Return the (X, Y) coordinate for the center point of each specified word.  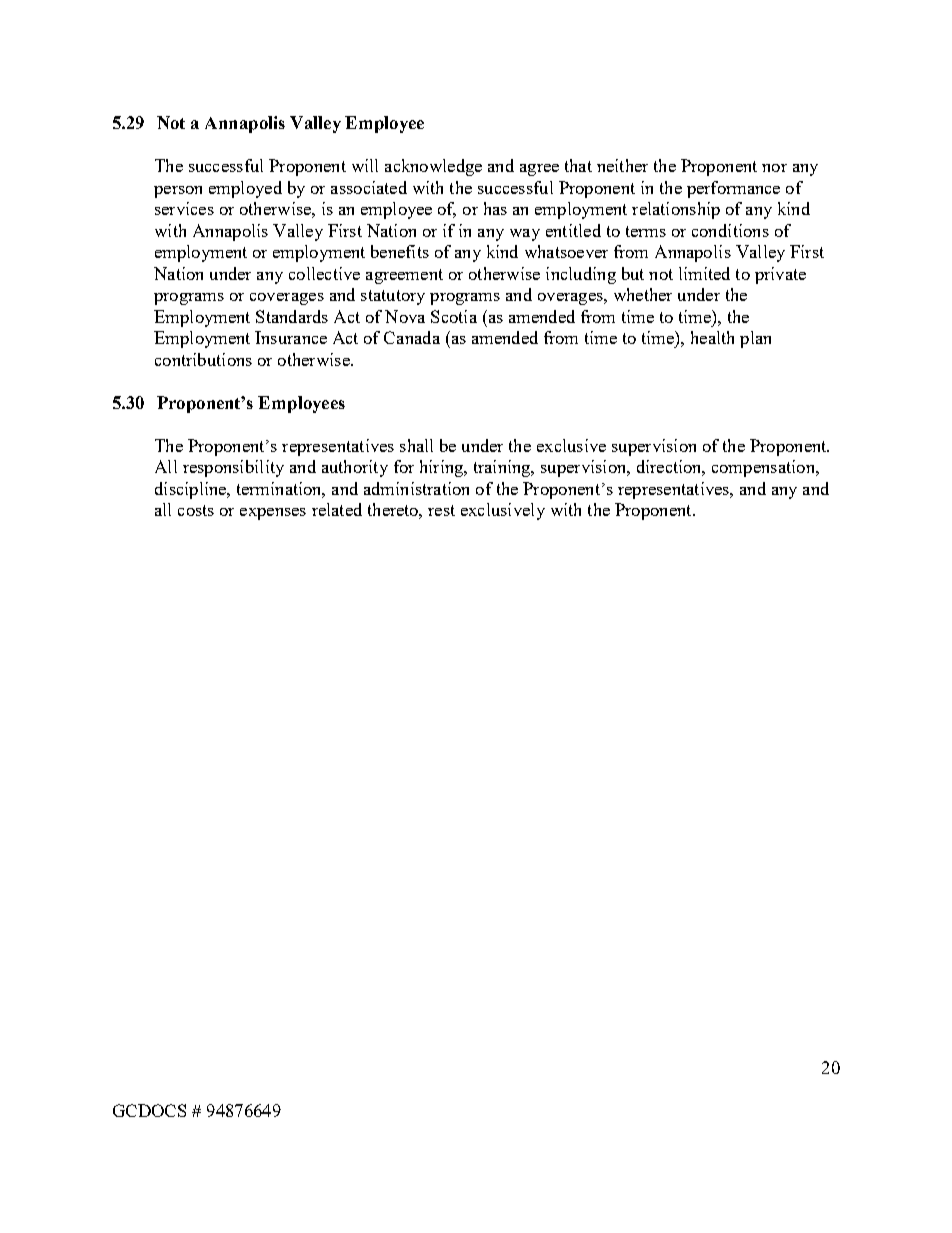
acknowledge (433, 167)
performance (733, 189)
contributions (203, 359)
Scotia (454, 316)
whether (643, 294)
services (184, 208)
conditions (730, 230)
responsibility (233, 468)
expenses (273, 514)
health (712, 337)
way (525, 235)
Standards (292, 316)
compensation (764, 468)
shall (416, 445)
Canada (412, 337)
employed (245, 189)
